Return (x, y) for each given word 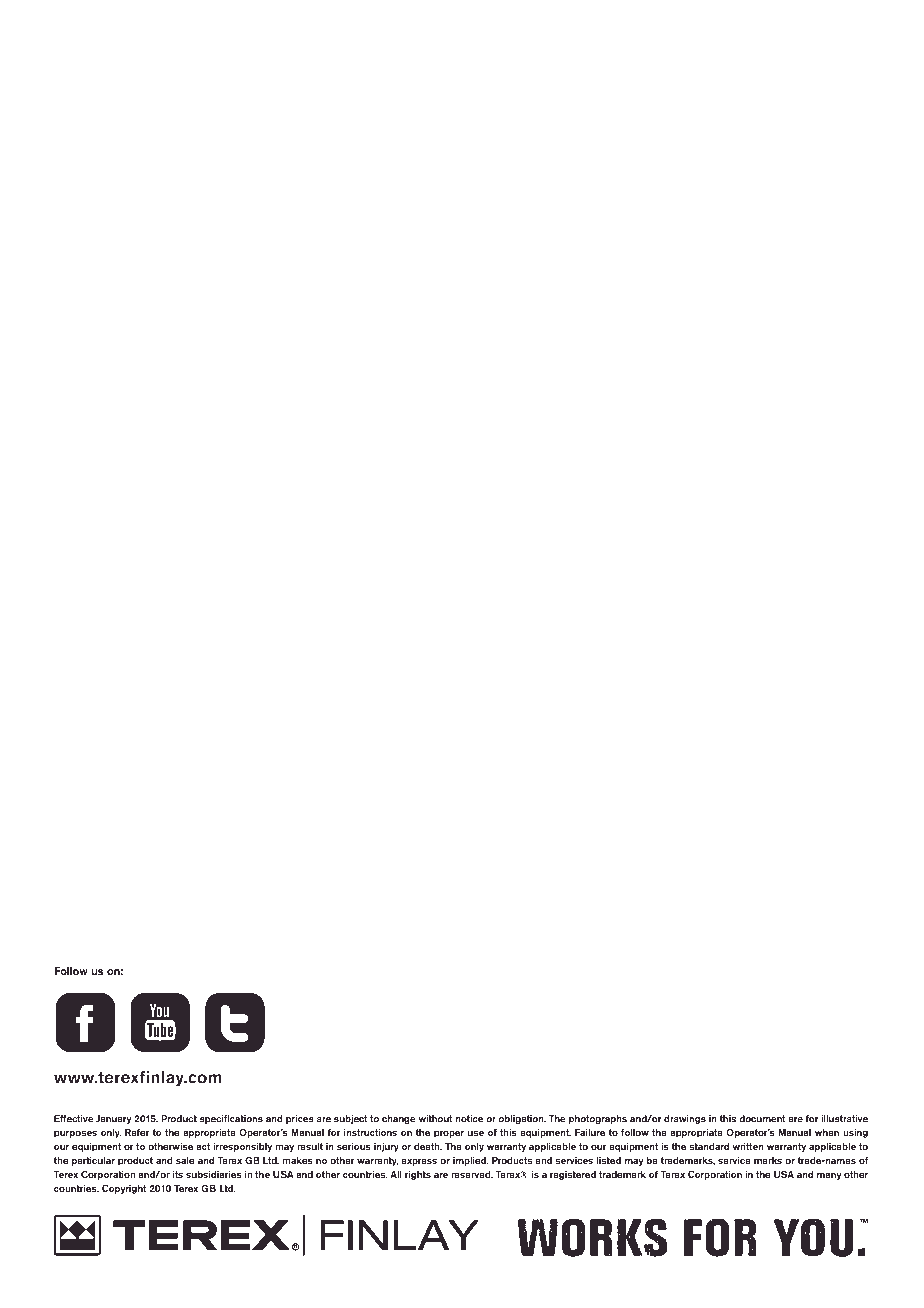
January (113, 1119)
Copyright (124, 1189)
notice (469, 1119)
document (762, 1119)
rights (418, 1175)
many (829, 1176)
